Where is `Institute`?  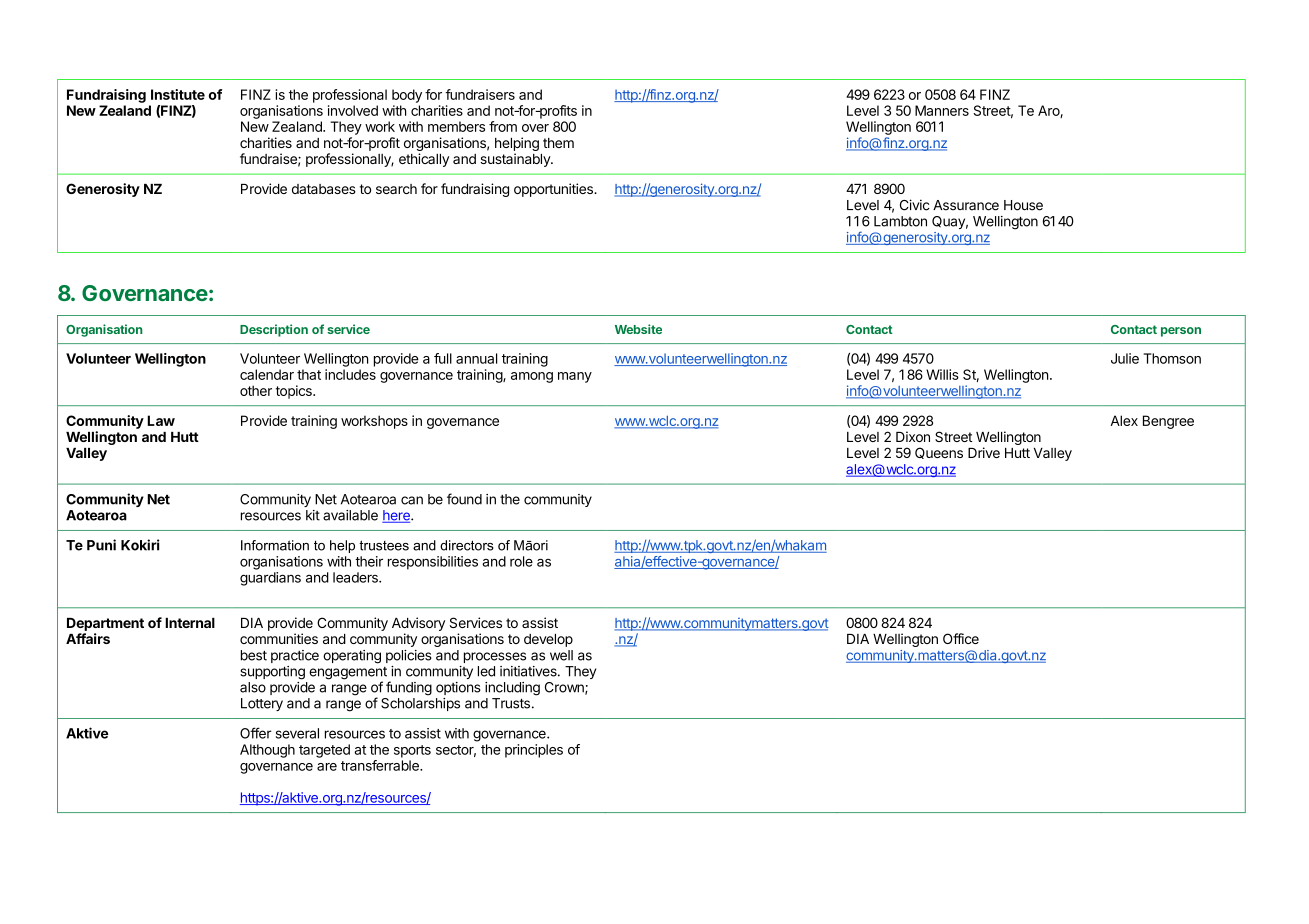 Institute is located at coordinates (178, 94).
